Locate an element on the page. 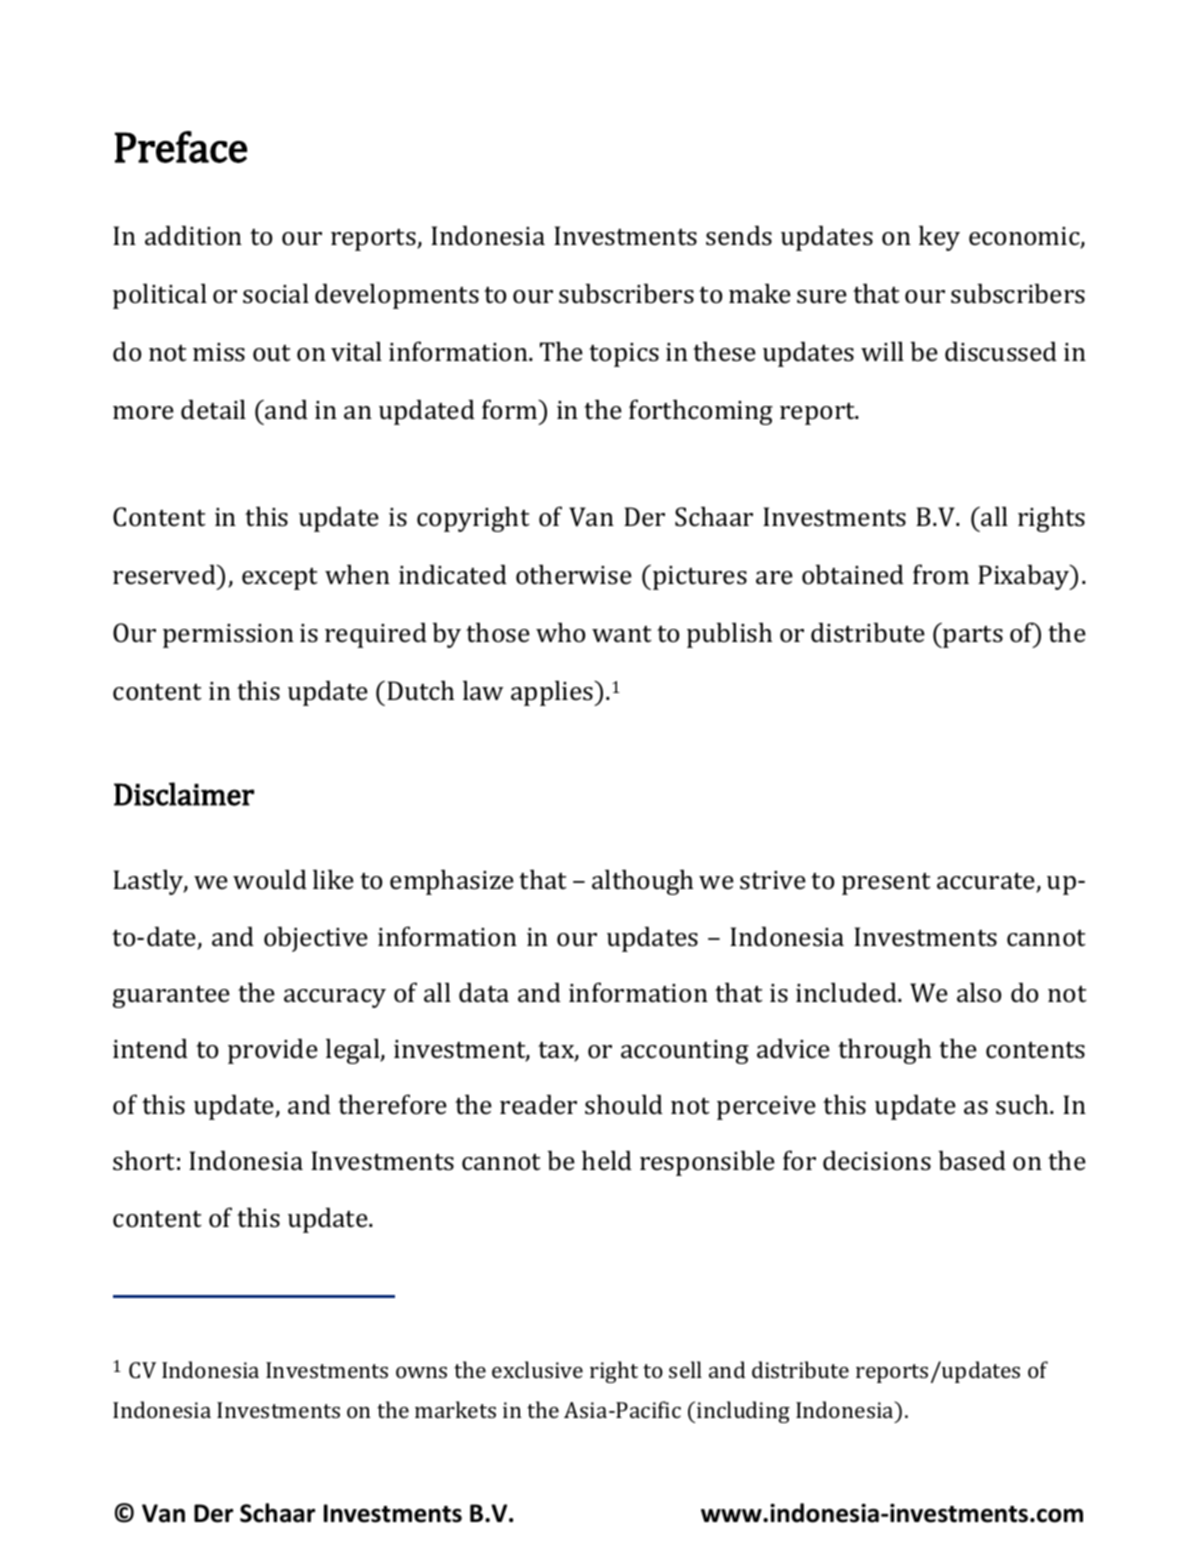  Disclaimer is located at coordinates (184, 794).
